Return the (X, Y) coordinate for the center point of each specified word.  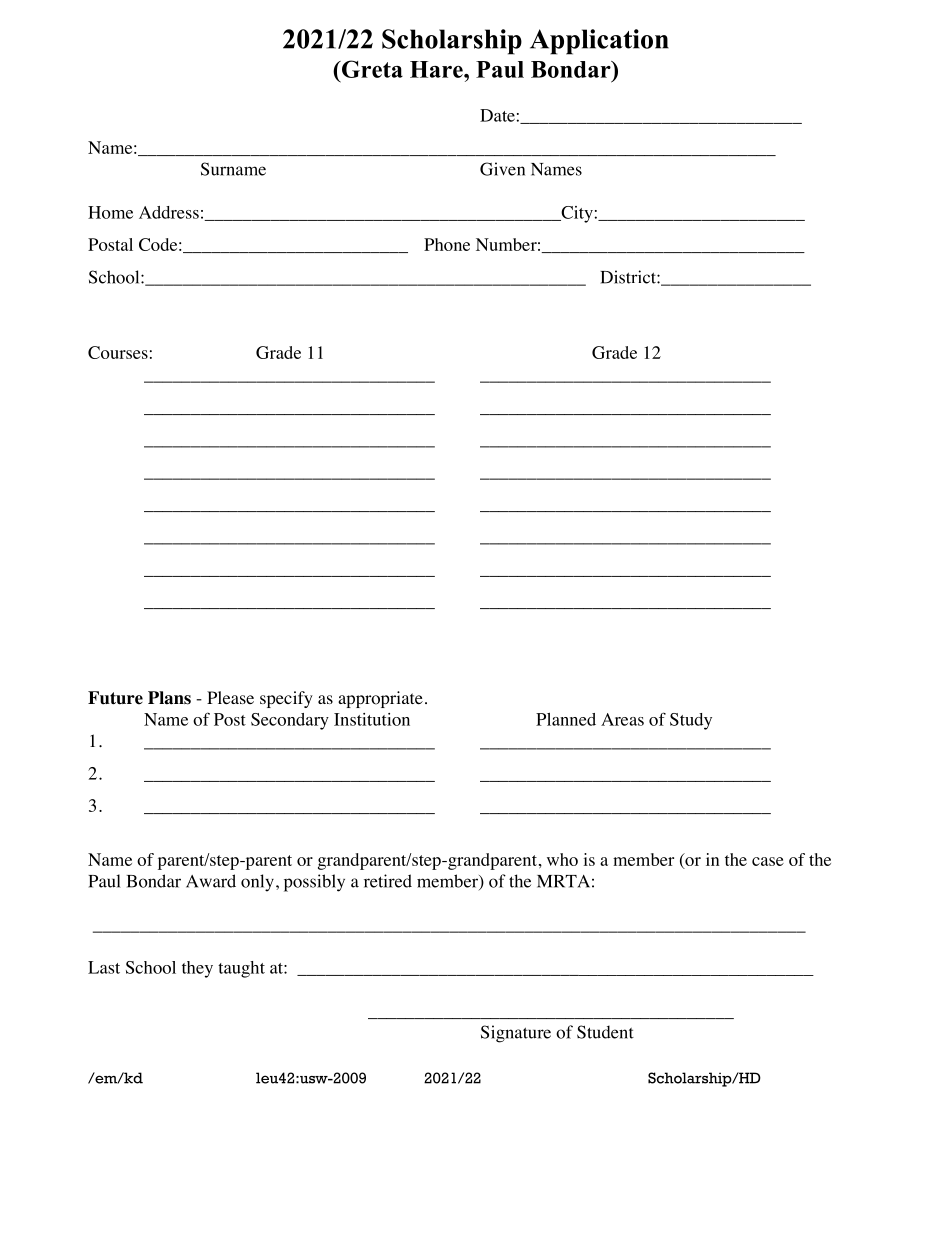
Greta (371, 69)
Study (691, 721)
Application (599, 42)
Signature (516, 1034)
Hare (437, 69)
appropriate (380, 699)
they (197, 969)
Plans (169, 698)
